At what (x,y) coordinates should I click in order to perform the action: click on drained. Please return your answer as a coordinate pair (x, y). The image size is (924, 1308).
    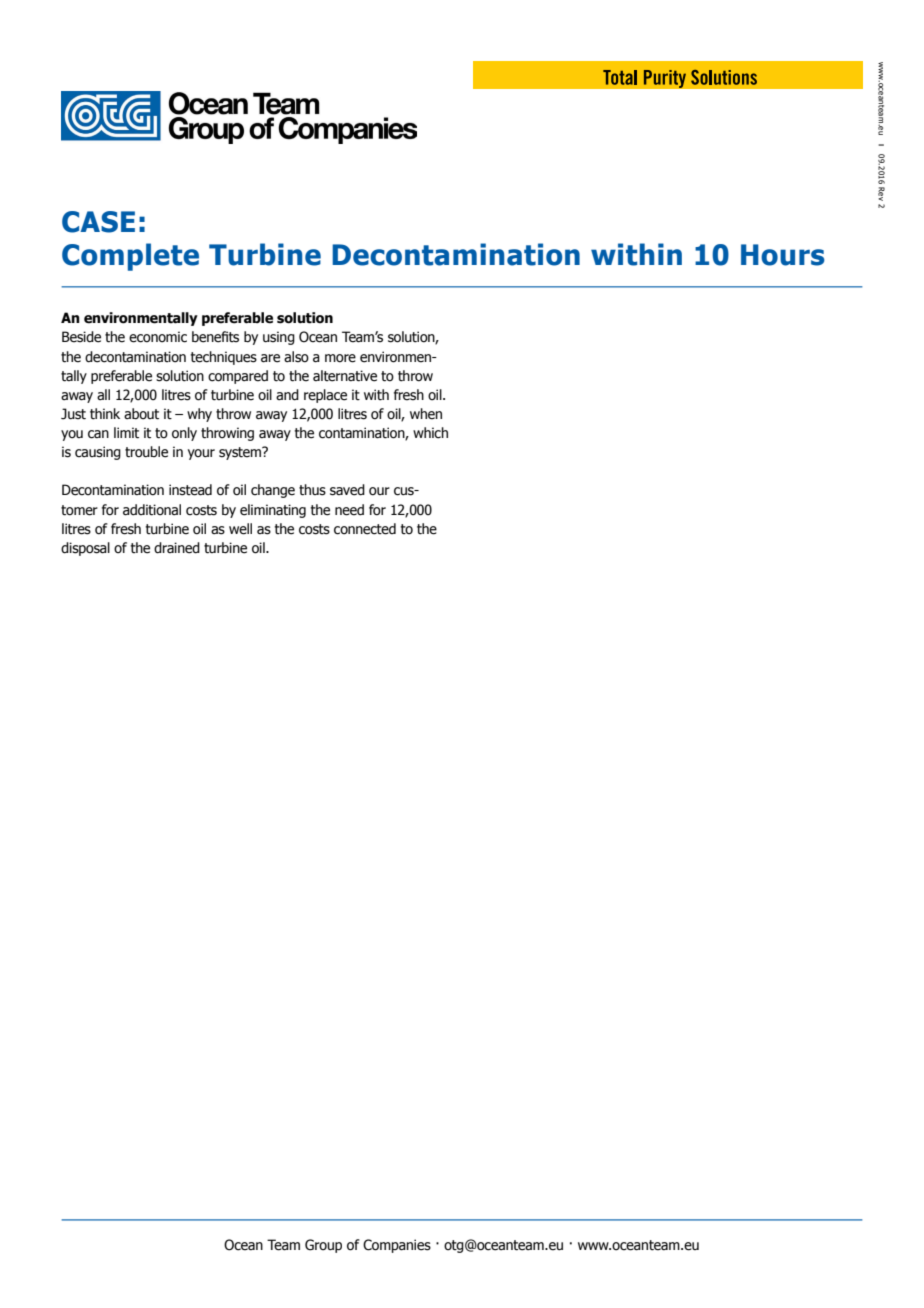
    Looking at the image, I should click on (177, 548).
